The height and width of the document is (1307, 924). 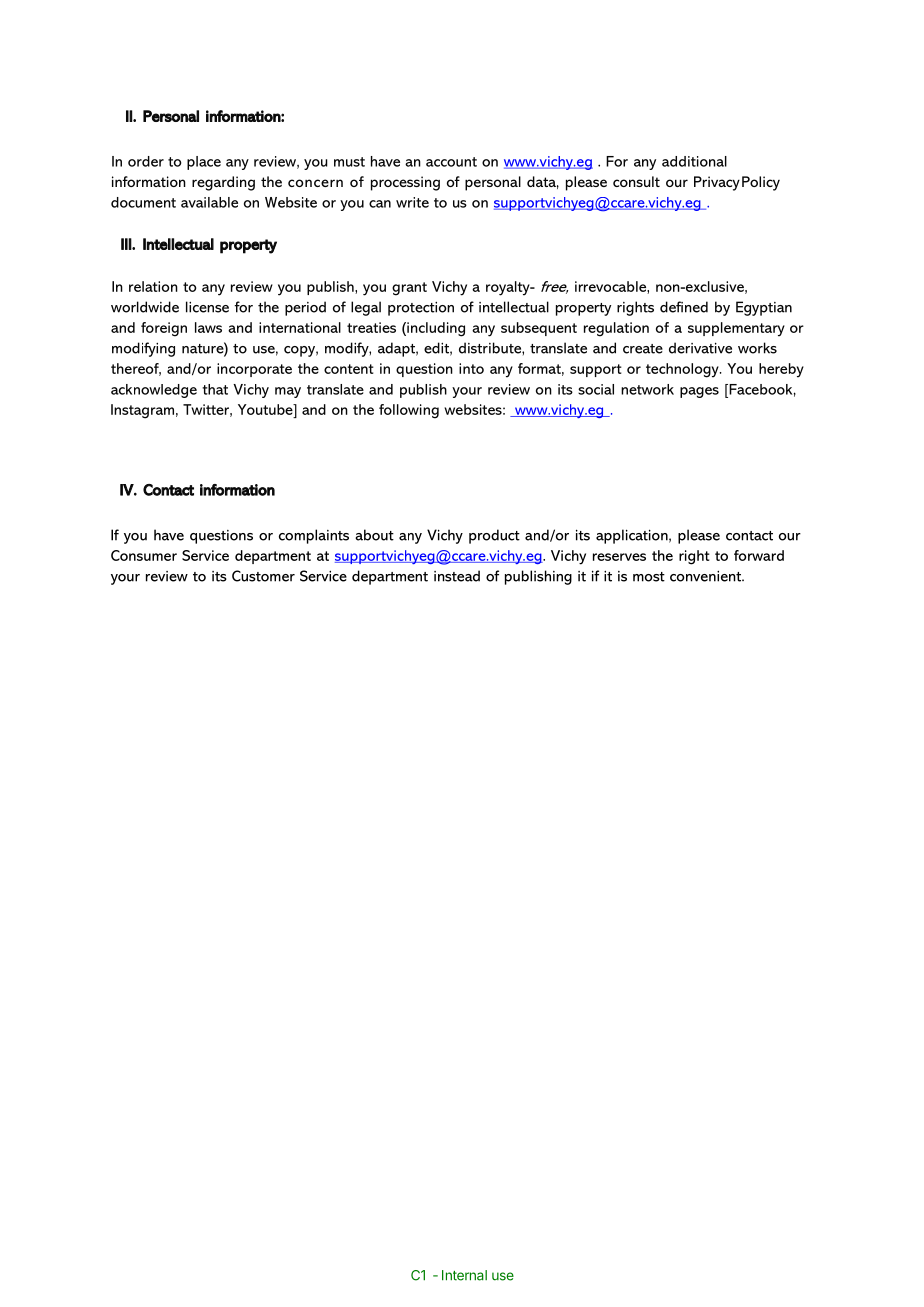 I want to click on Customer, so click(x=263, y=576).
